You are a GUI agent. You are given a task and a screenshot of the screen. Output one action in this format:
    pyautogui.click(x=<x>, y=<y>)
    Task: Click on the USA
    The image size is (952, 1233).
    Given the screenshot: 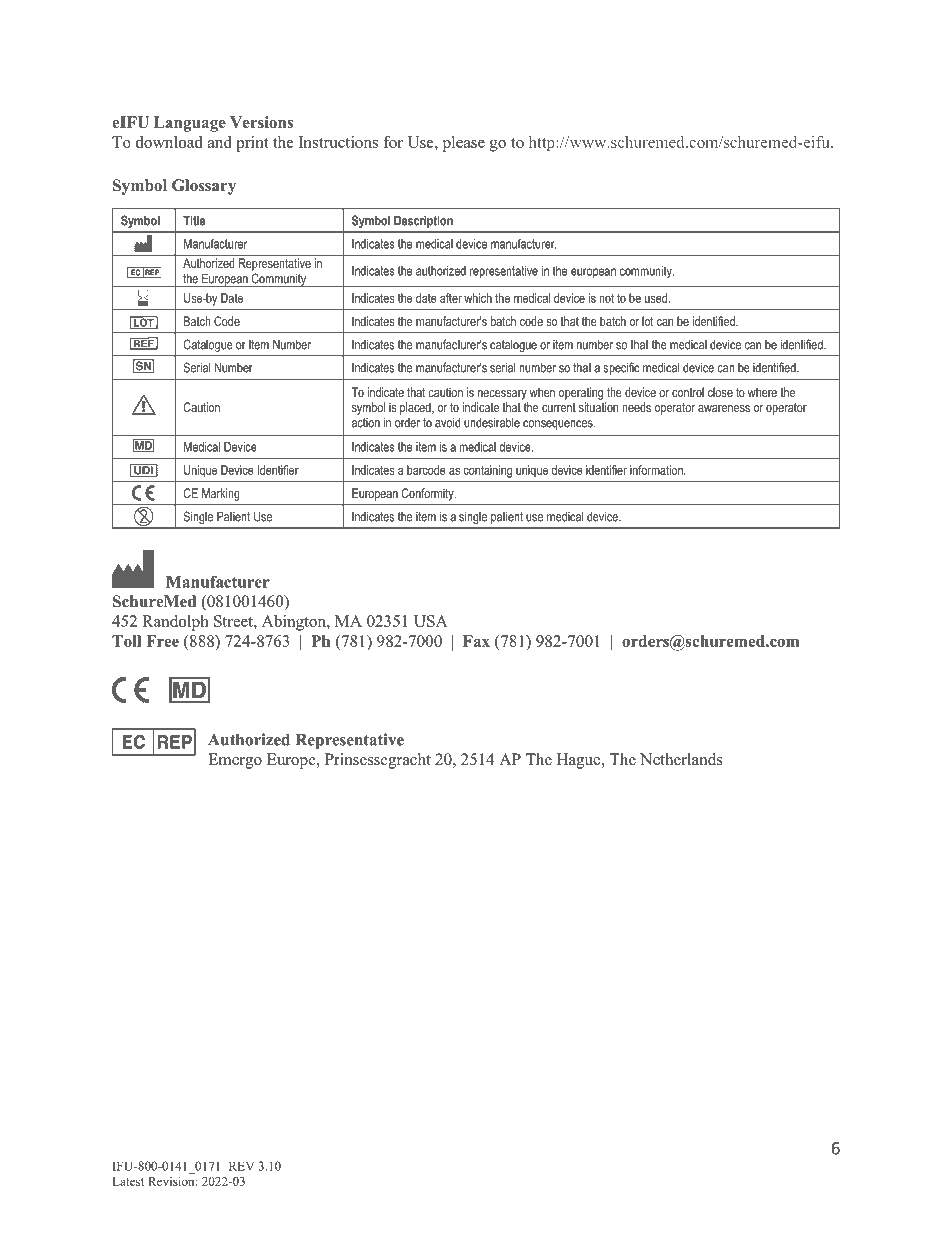 What is the action you would take?
    pyautogui.click(x=431, y=621)
